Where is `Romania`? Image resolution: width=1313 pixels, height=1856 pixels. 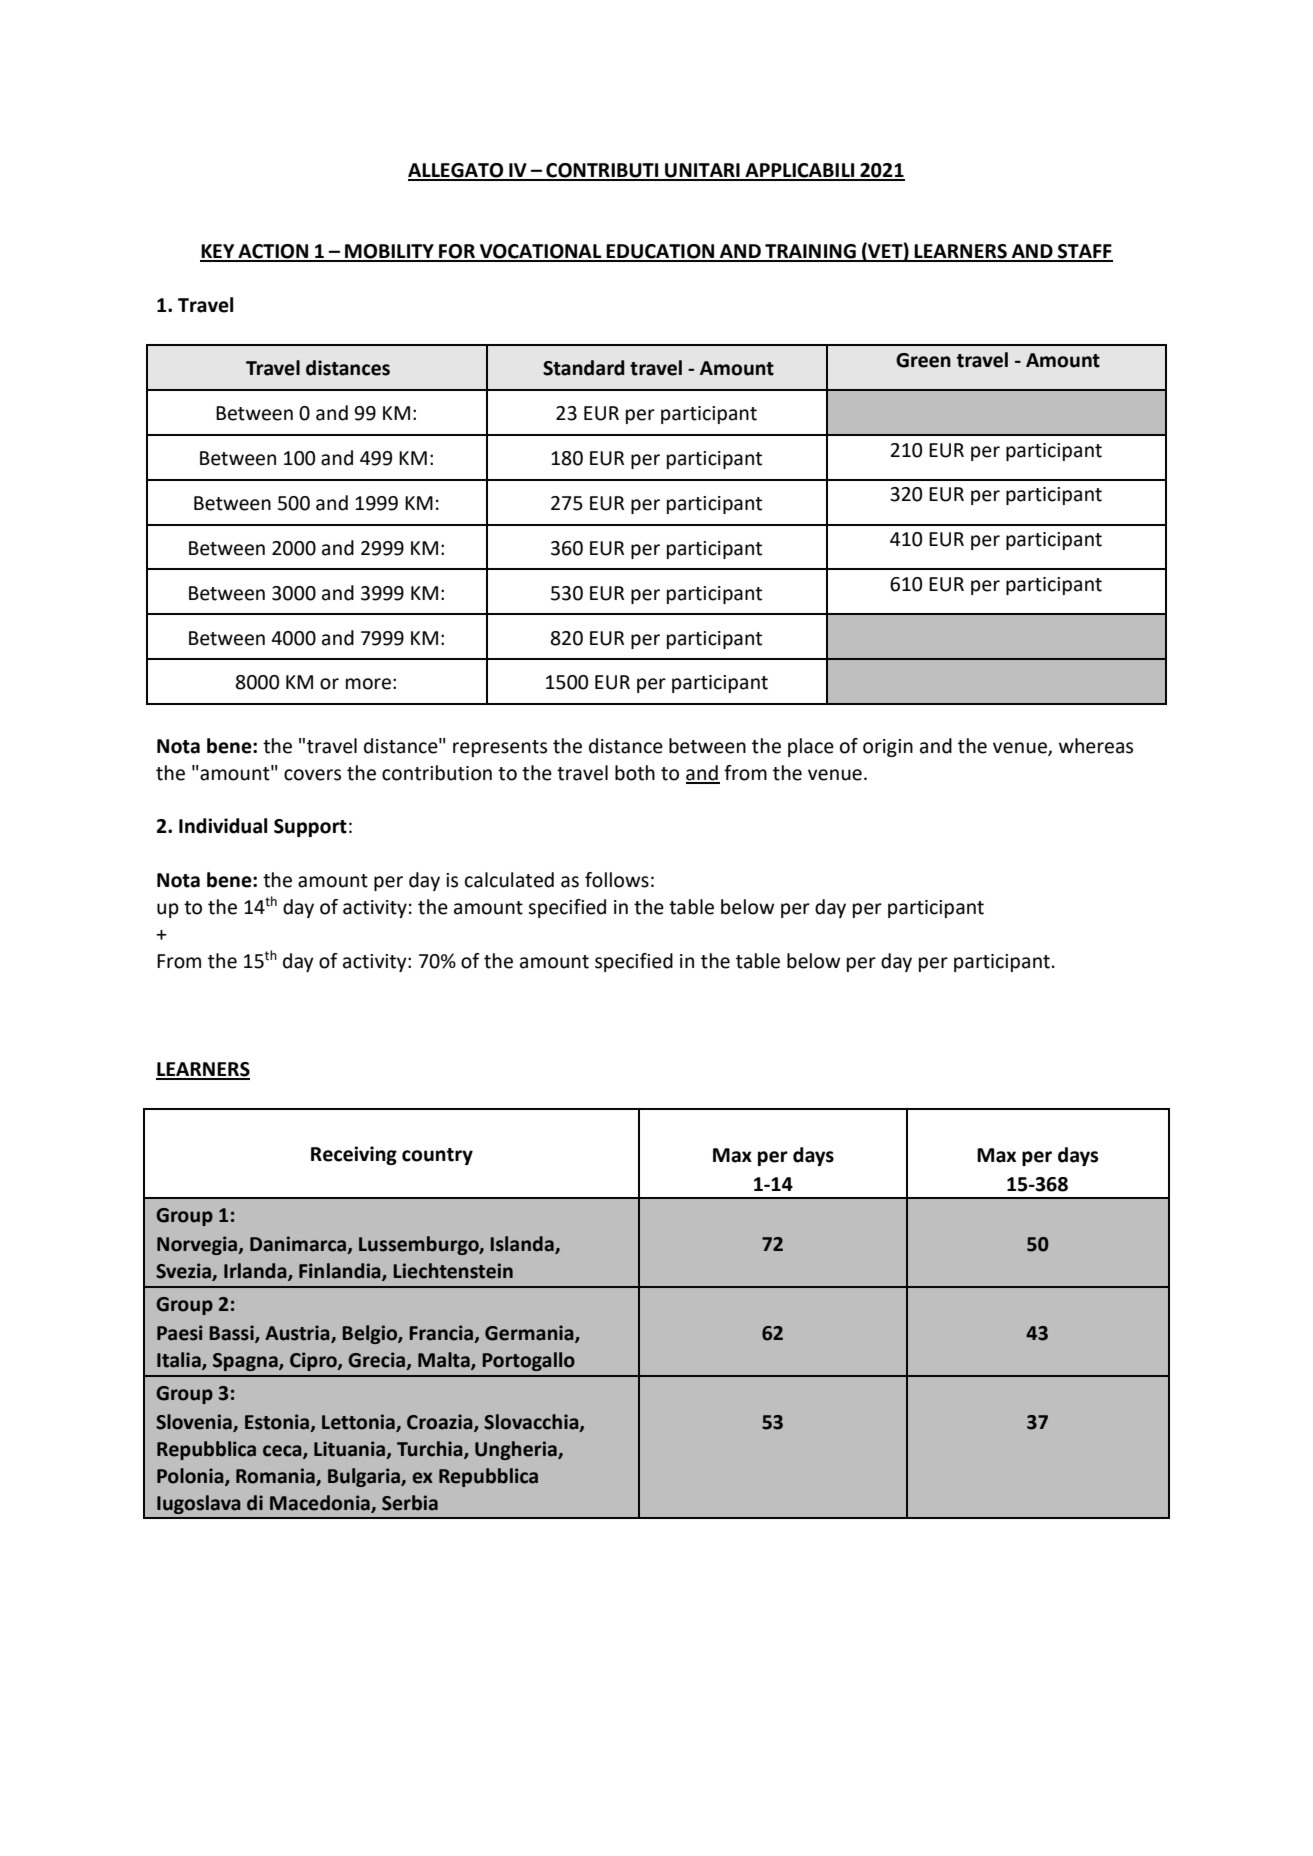
Romania is located at coordinates (276, 1476).
